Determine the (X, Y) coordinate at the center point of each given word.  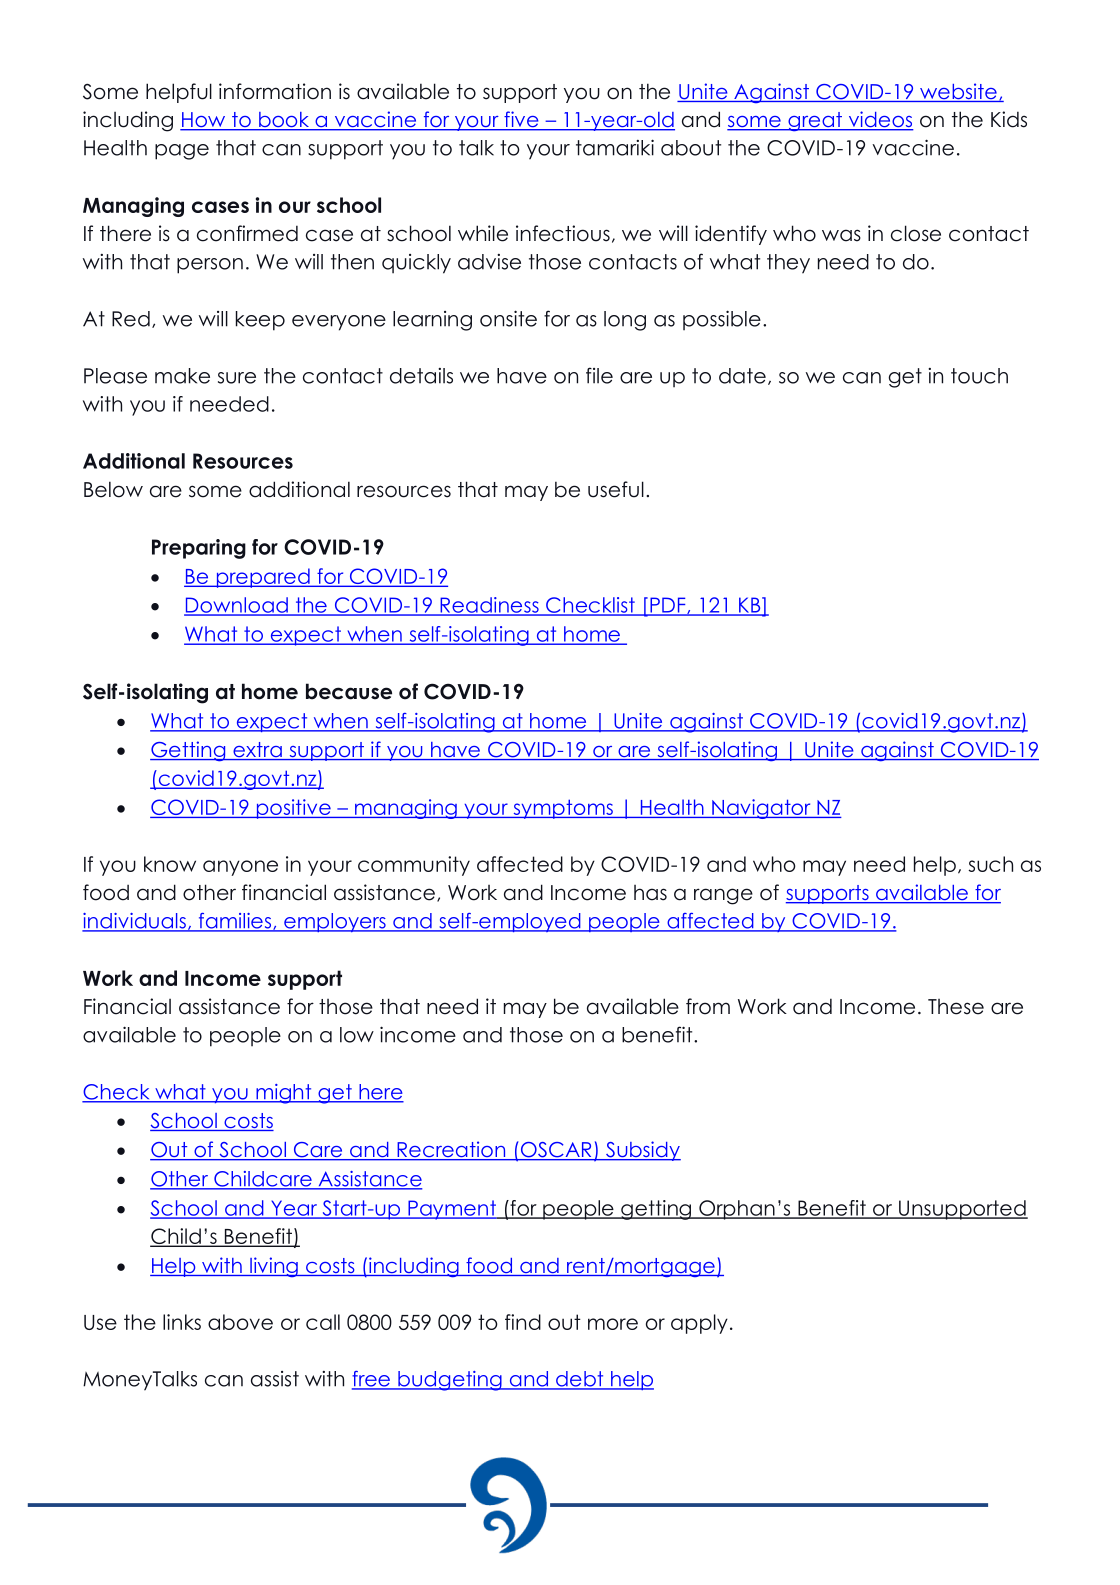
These (956, 1007)
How (204, 121)
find (523, 1322)
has (650, 893)
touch (979, 376)
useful (616, 489)
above (240, 1322)
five (521, 120)
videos (880, 120)
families (234, 922)
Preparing (199, 549)
